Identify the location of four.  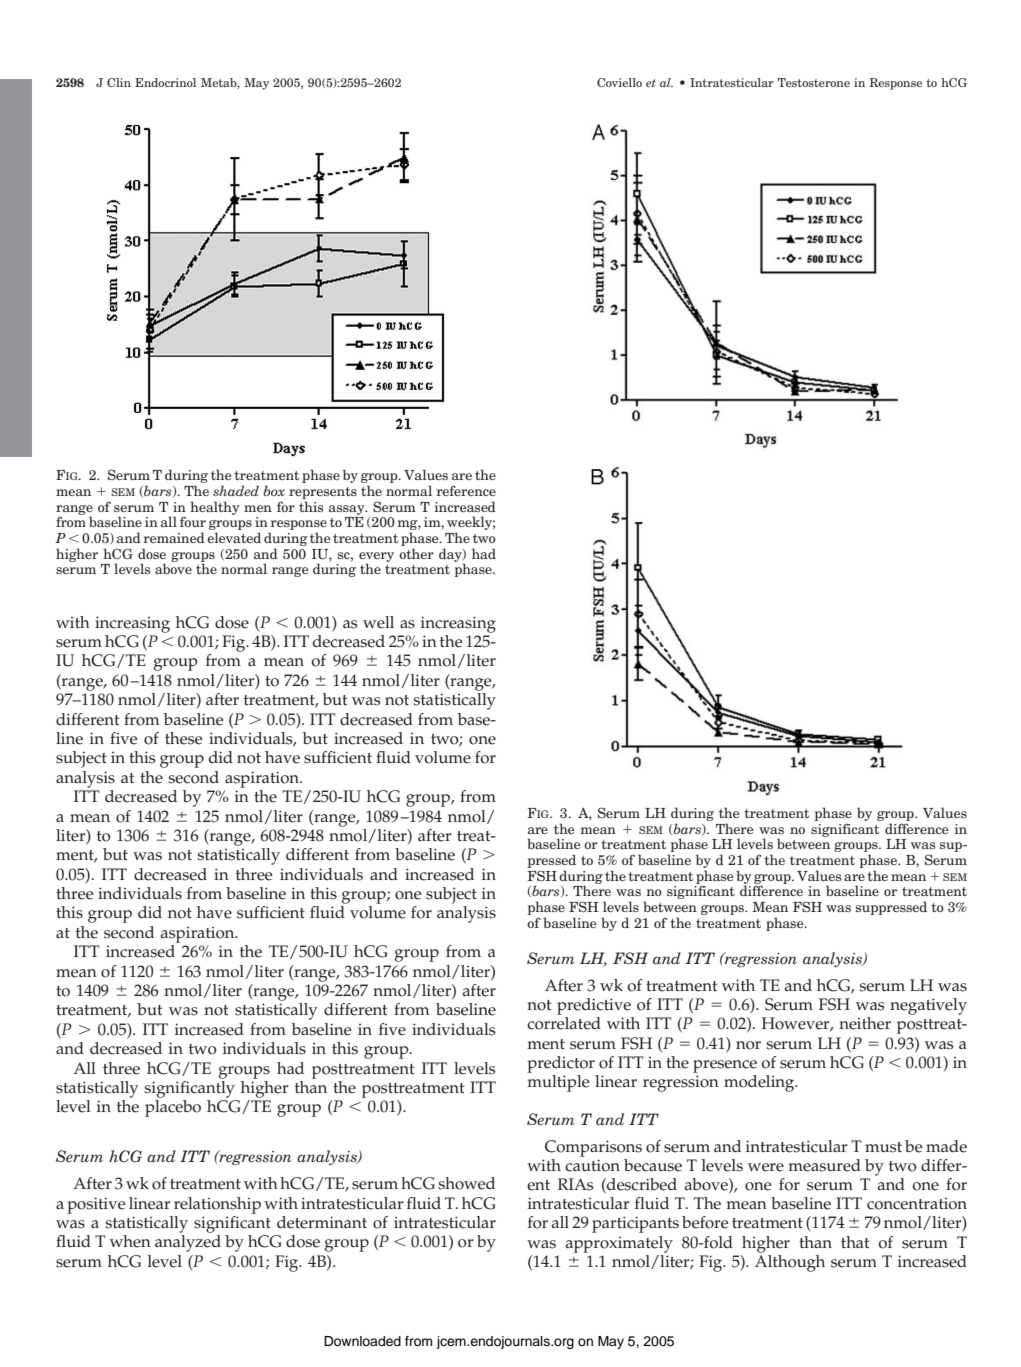
(193, 521).
